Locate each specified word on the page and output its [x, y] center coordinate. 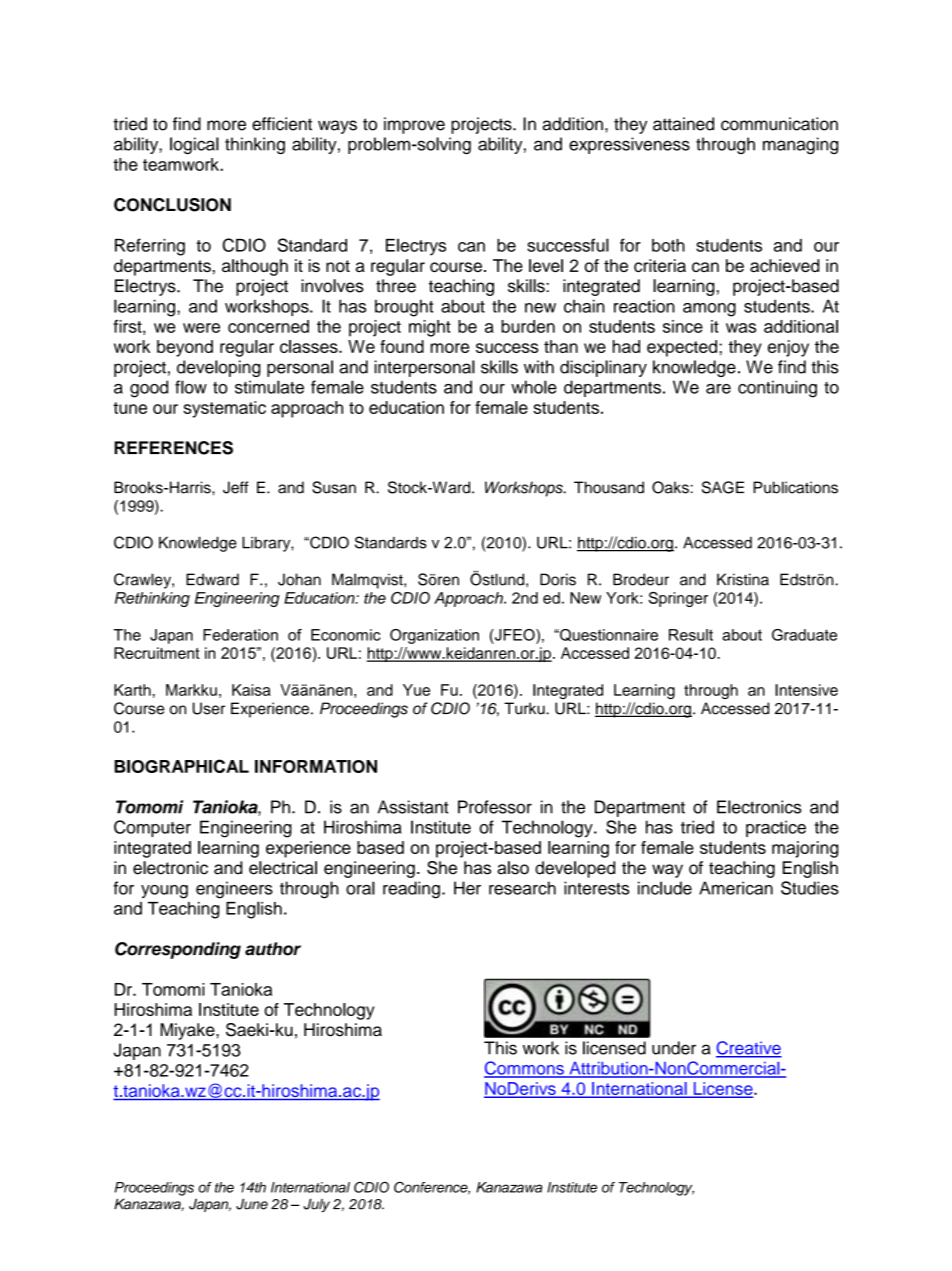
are [718, 389]
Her [467, 888]
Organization [434, 636]
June [252, 1204]
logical [194, 145]
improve [414, 125]
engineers [234, 890]
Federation [240, 635]
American [736, 888]
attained [683, 124]
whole [534, 387]
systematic [224, 409]
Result [691, 635]
